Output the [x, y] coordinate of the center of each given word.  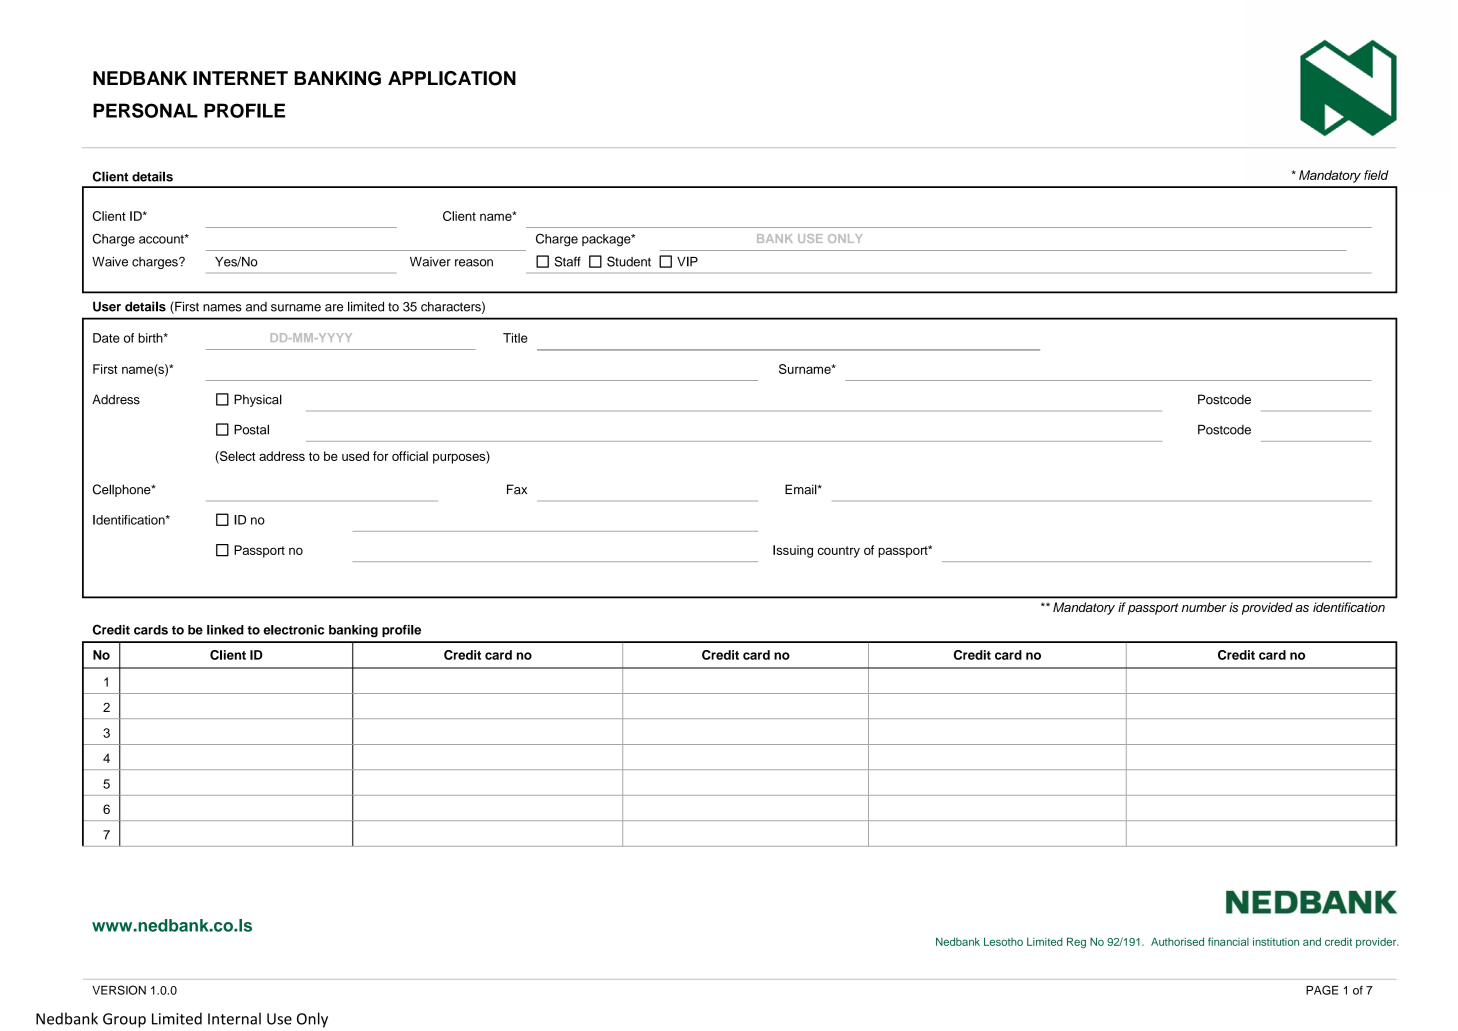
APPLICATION [452, 78]
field [1376, 175]
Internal [234, 1018]
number [1204, 607]
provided [1267, 608]
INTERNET [240, 78]
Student [629, 261]
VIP [687, 261]
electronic [293, 630]
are [334, 308]
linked [225, 630]
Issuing [793, 551]
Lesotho [1003, 941]
